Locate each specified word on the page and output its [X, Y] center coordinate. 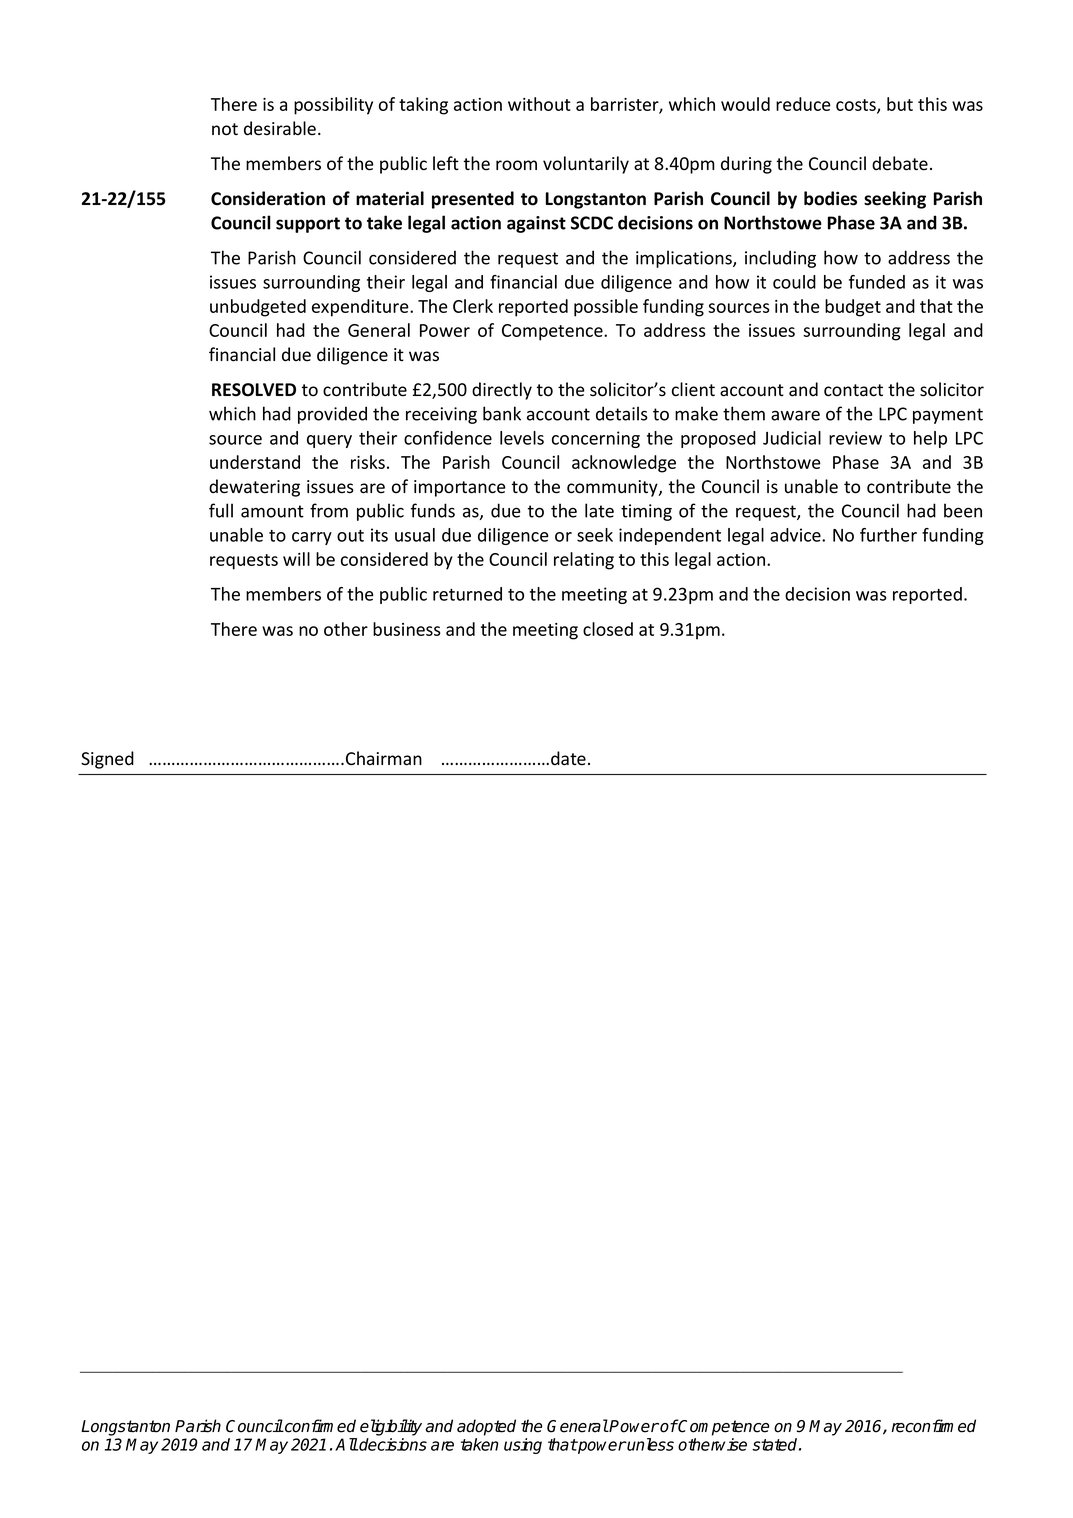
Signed [107, 760]
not [225, 129]
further [888, 535]
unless [650, 1444]
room [516, 165]
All [346, 1444]
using [523, 1446]
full [221, 510]
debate [900, 163]
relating [584, 561]
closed [608, 629]
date [568, 758]
